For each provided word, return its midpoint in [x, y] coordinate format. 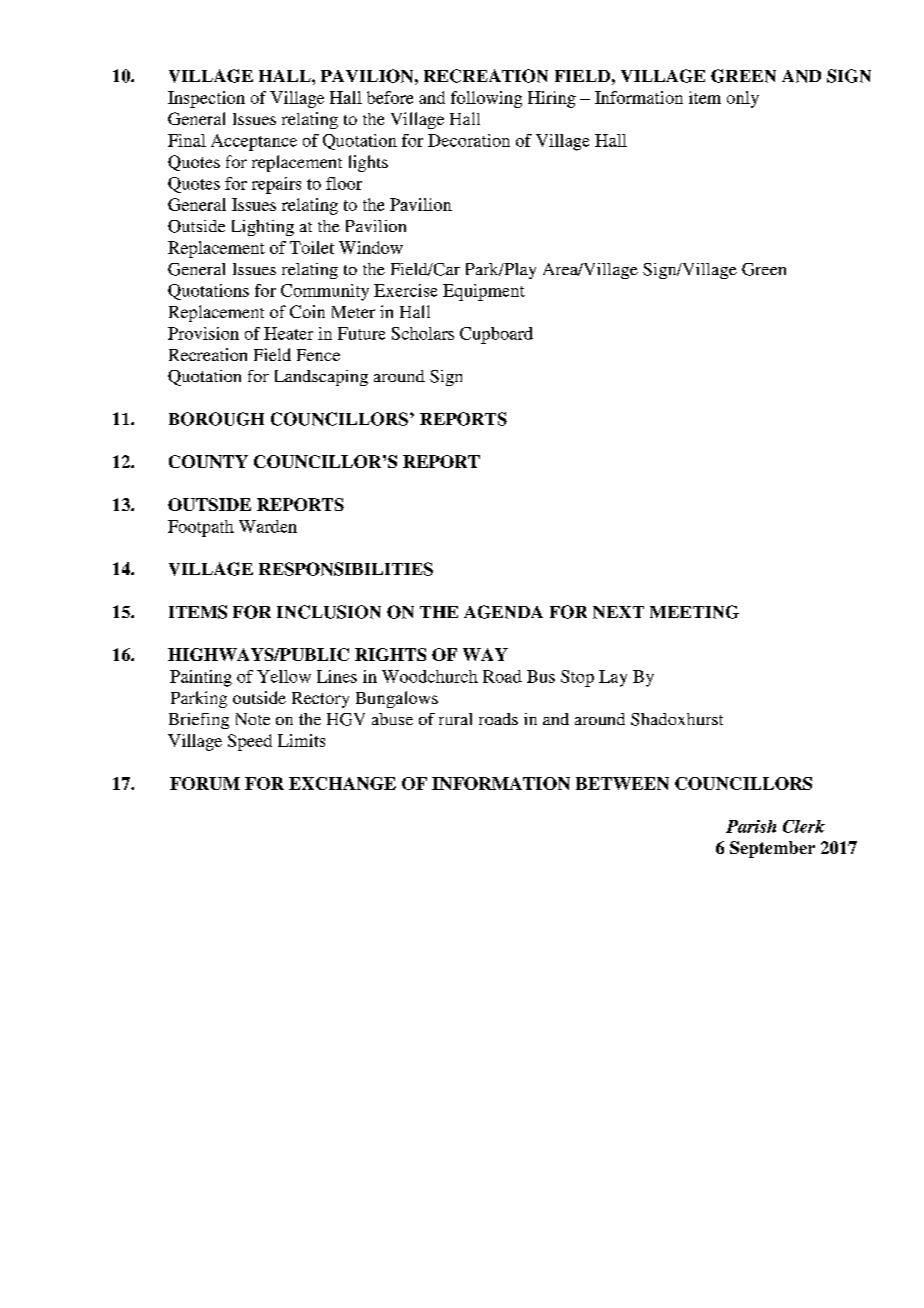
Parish [751, 826]
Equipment [484, 292]
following [486, 99]
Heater [288, 333]
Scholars [423, 333]
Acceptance [254, 142]
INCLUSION [329, 612]
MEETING [694, 612]
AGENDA [503, 612]
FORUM [205, 783]
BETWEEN [622, 783]
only [743, 99]
